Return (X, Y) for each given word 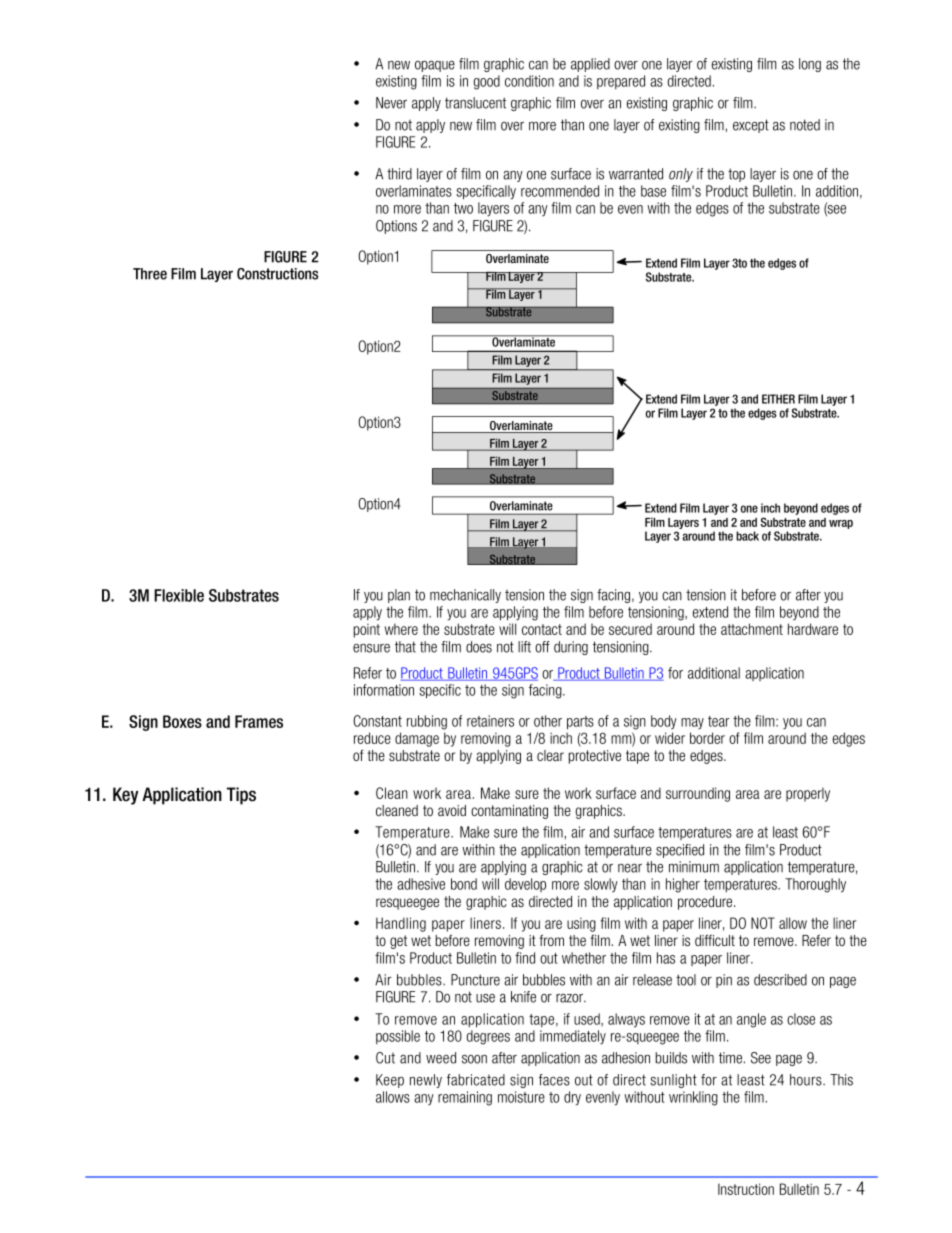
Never (391, 103)
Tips (241, 796)
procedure (706, 903)
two (463, 208)
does (479, 647)
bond (464, 884)
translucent (475, 103)
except (751, 126)
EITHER (778, 399)
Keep (390, 1081)
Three (150, 274)
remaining (465, 1098)
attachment (752, 629)
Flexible (179, 595)
